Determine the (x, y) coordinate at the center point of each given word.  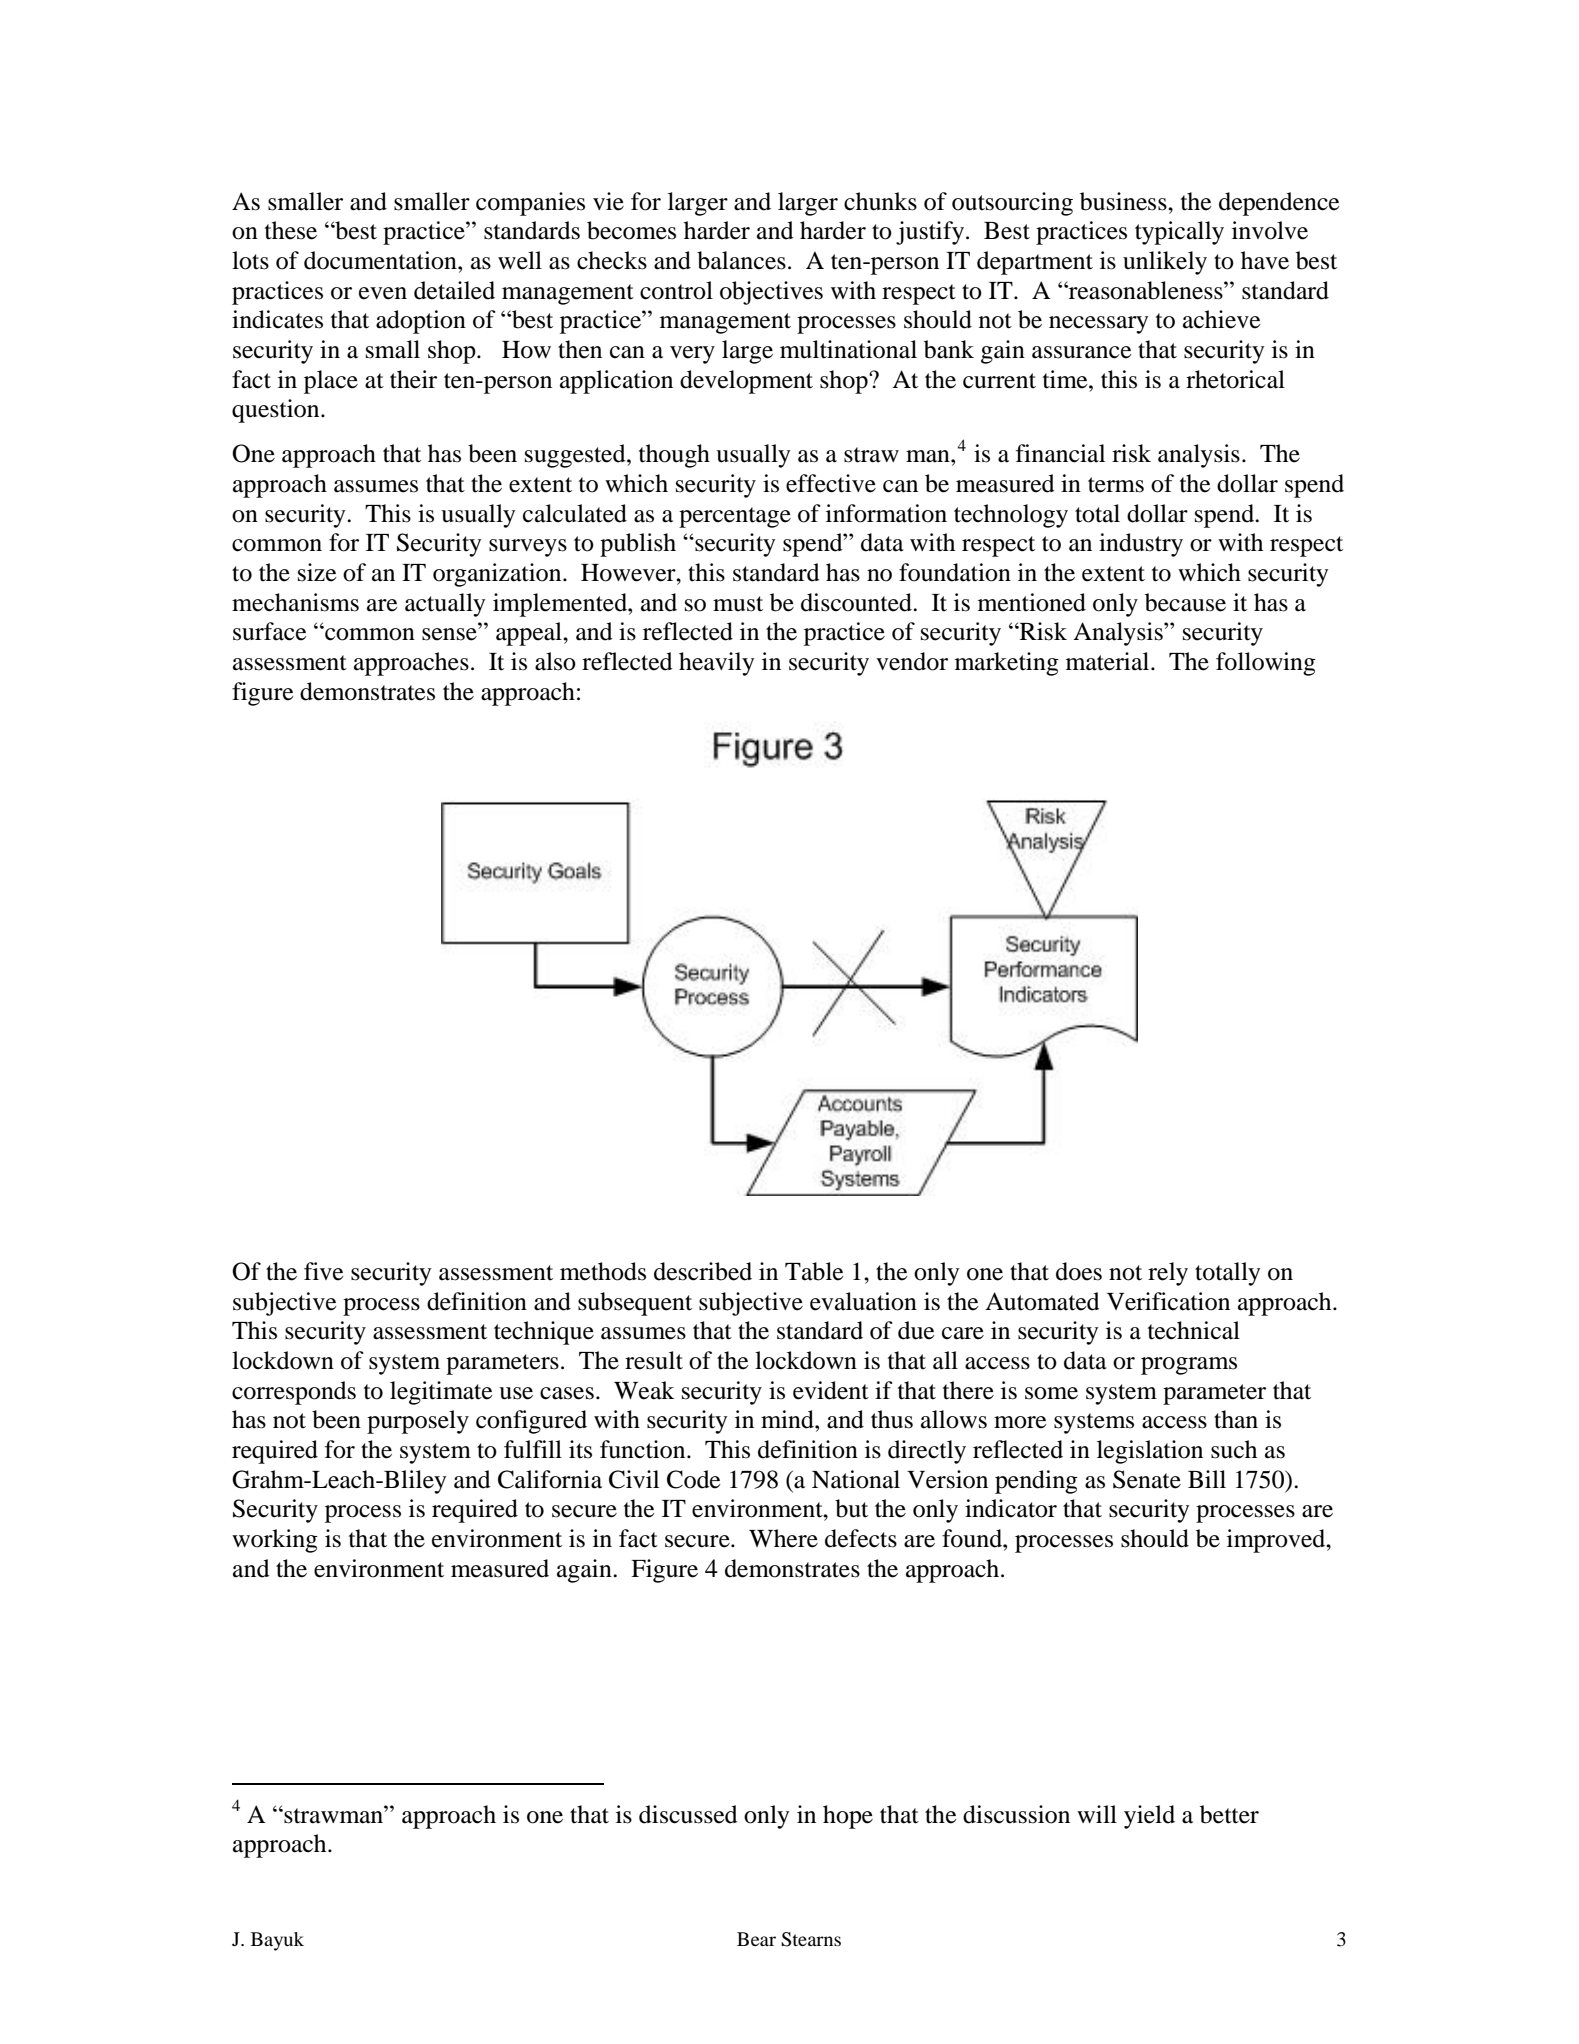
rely (1168, 1274)
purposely (418, 1422)
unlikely (1165, 263)
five (324, 1271)
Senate (1147, 1479)
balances (741, 260)
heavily (716, 664)
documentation (381, 260)
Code (694, 1479)
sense (450, 634)
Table (814, 1271)
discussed (688, 1814)
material (1109, 661)
